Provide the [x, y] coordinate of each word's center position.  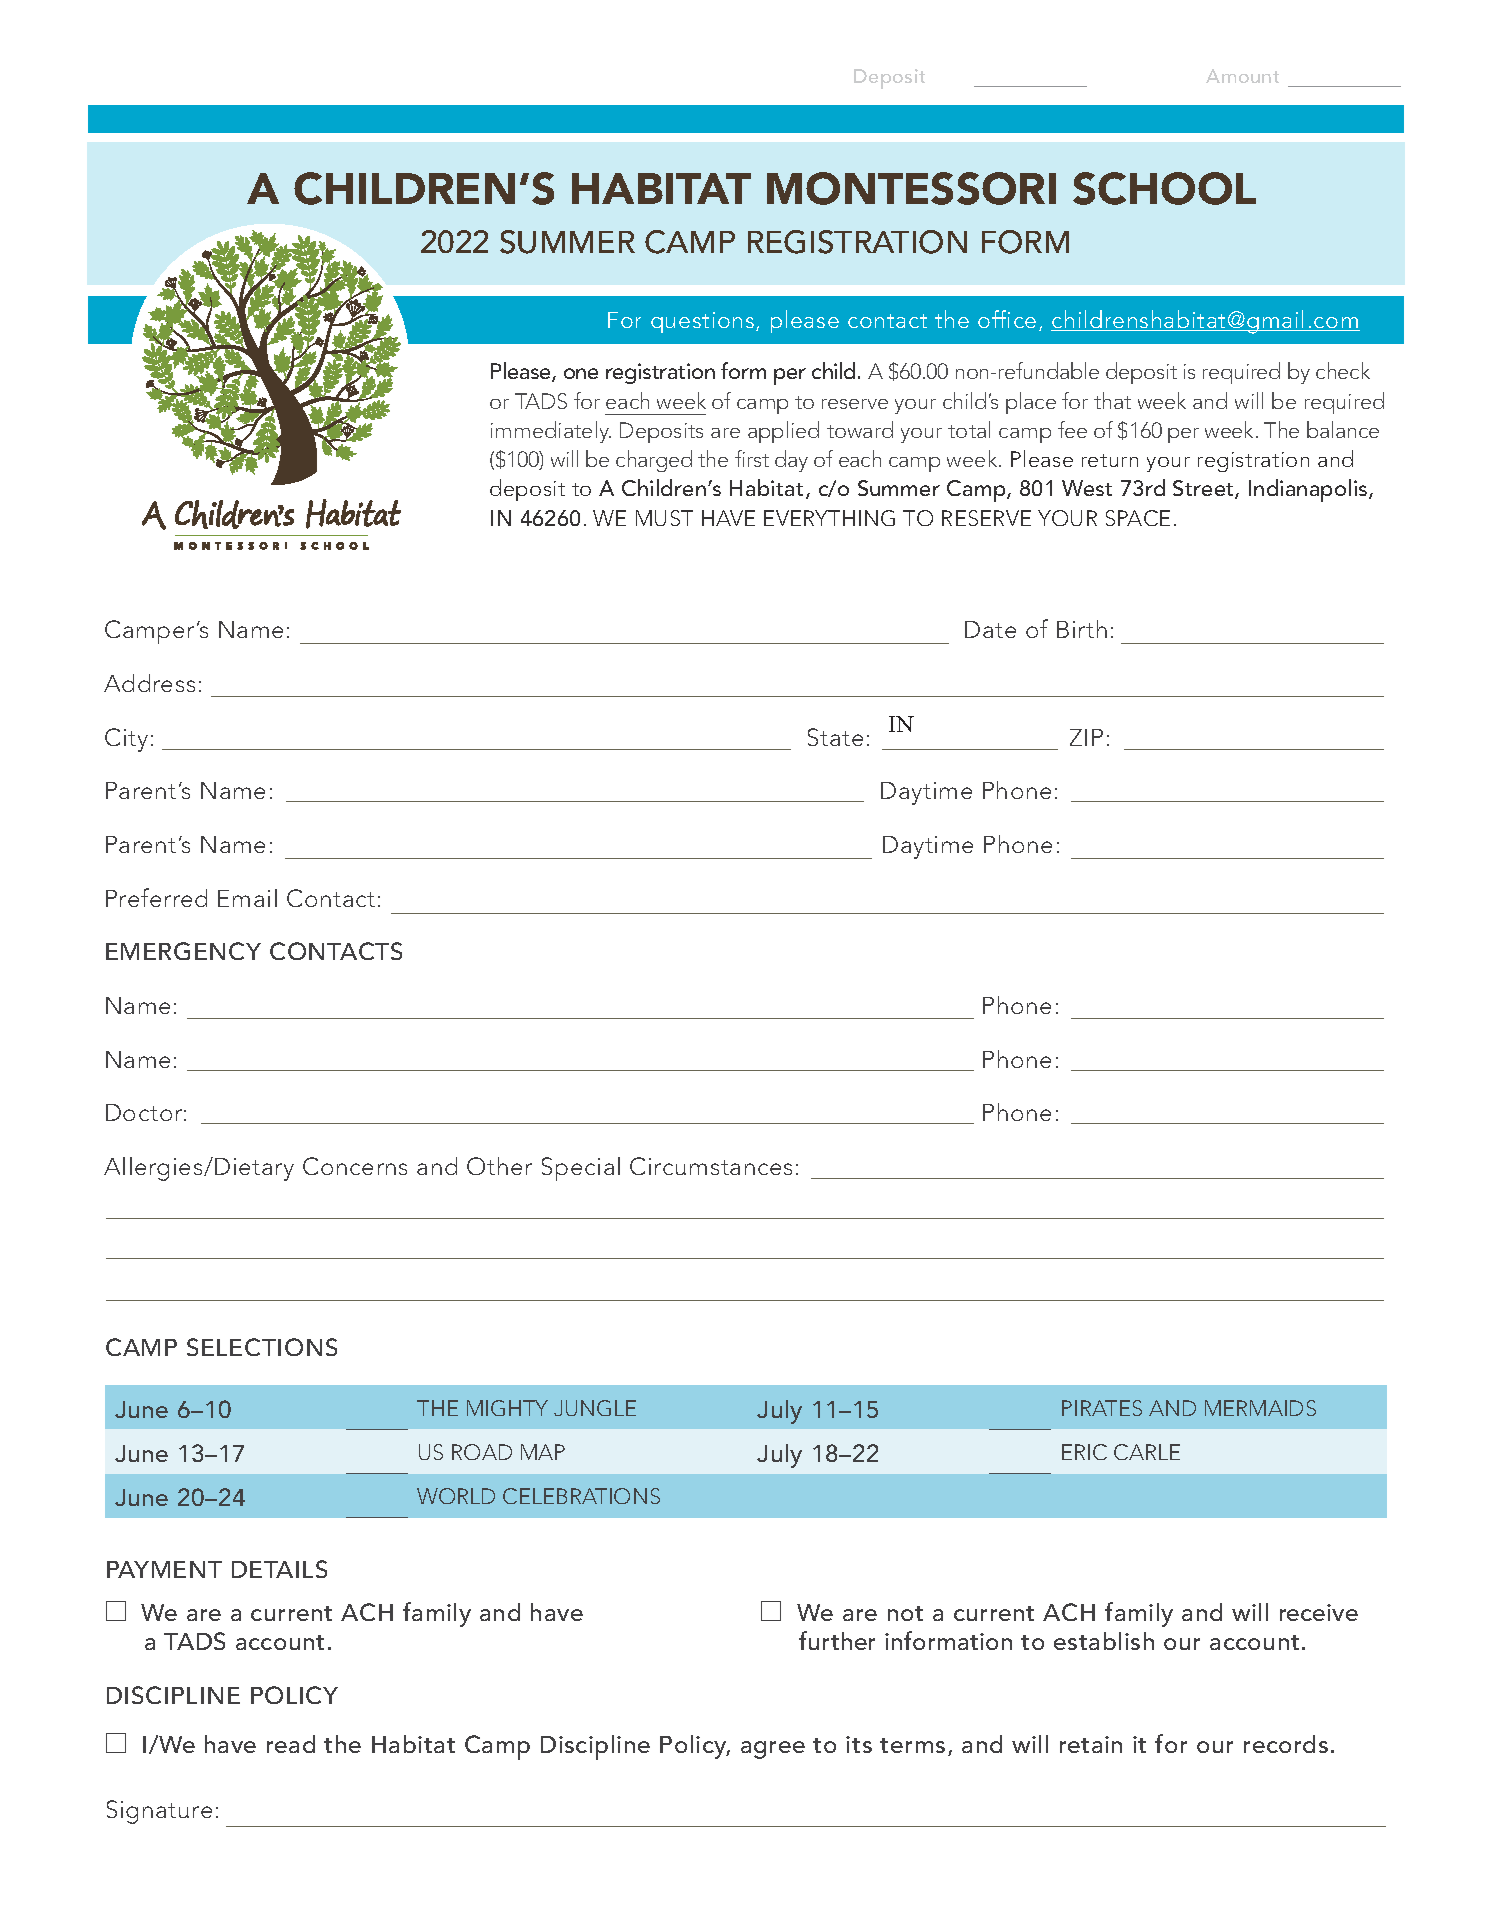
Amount [1242, 76]
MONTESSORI [911, 188]
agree [773, 1750]
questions [704, 322]
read [291, 1744]
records [1286, 1744]
